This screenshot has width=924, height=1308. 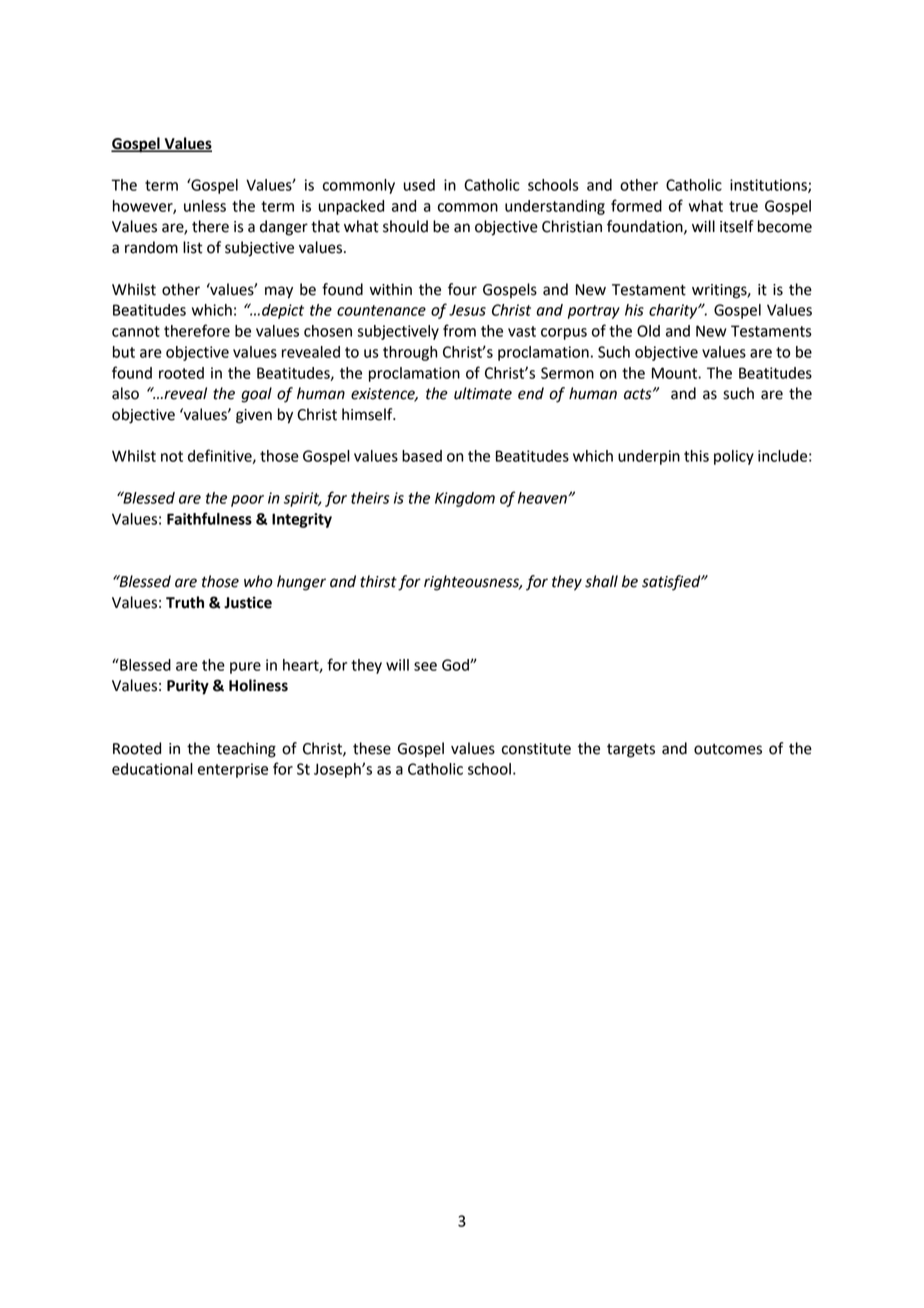 What do you see at coordinates (648, 331) in the screenshot?
I see `Old` at bounding box center [648, 331].
